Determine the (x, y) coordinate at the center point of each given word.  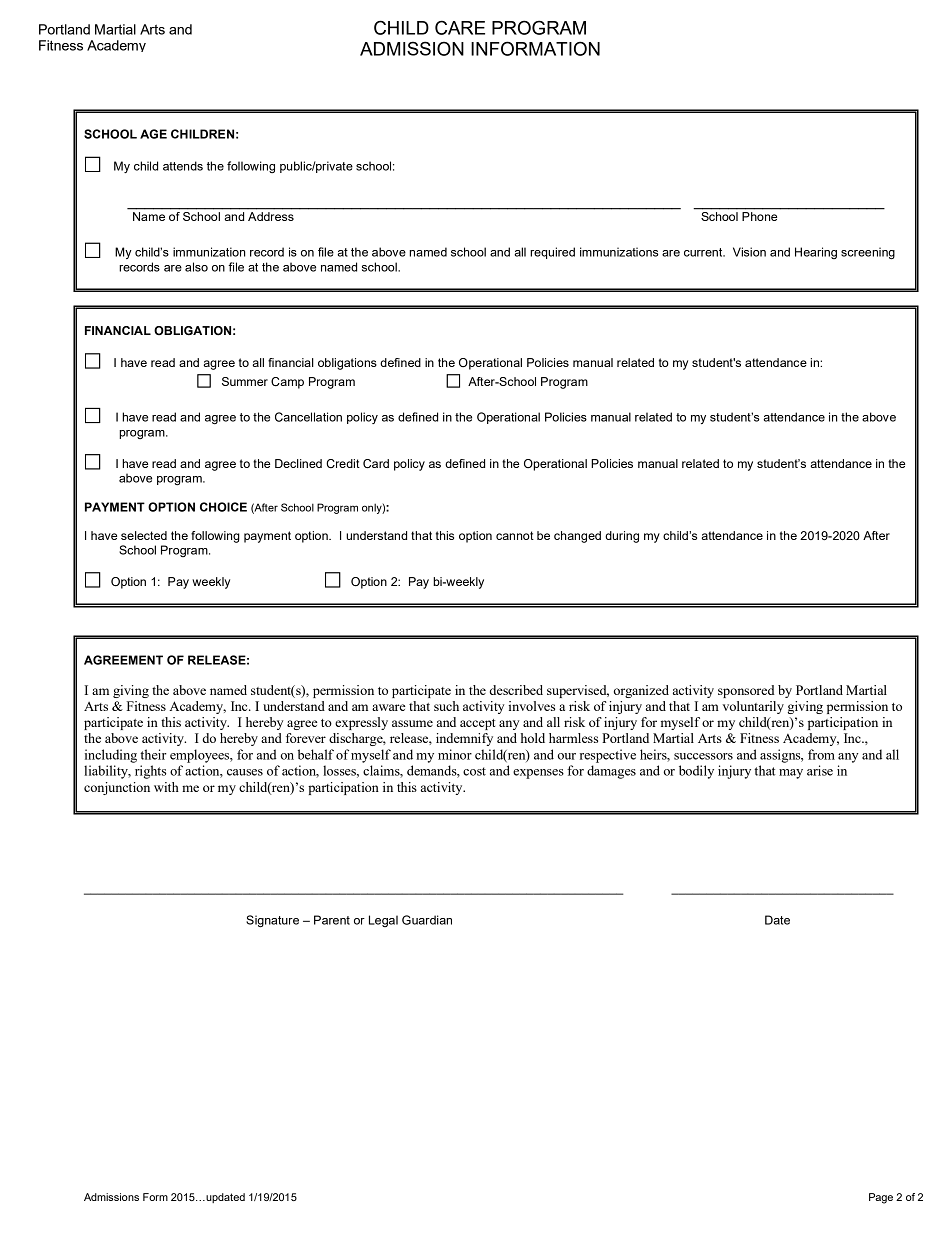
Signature (272, 921)
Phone (759, 216)
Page (881, 1198)
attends (183, 166)
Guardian (427, 920)
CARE (460, 27)
